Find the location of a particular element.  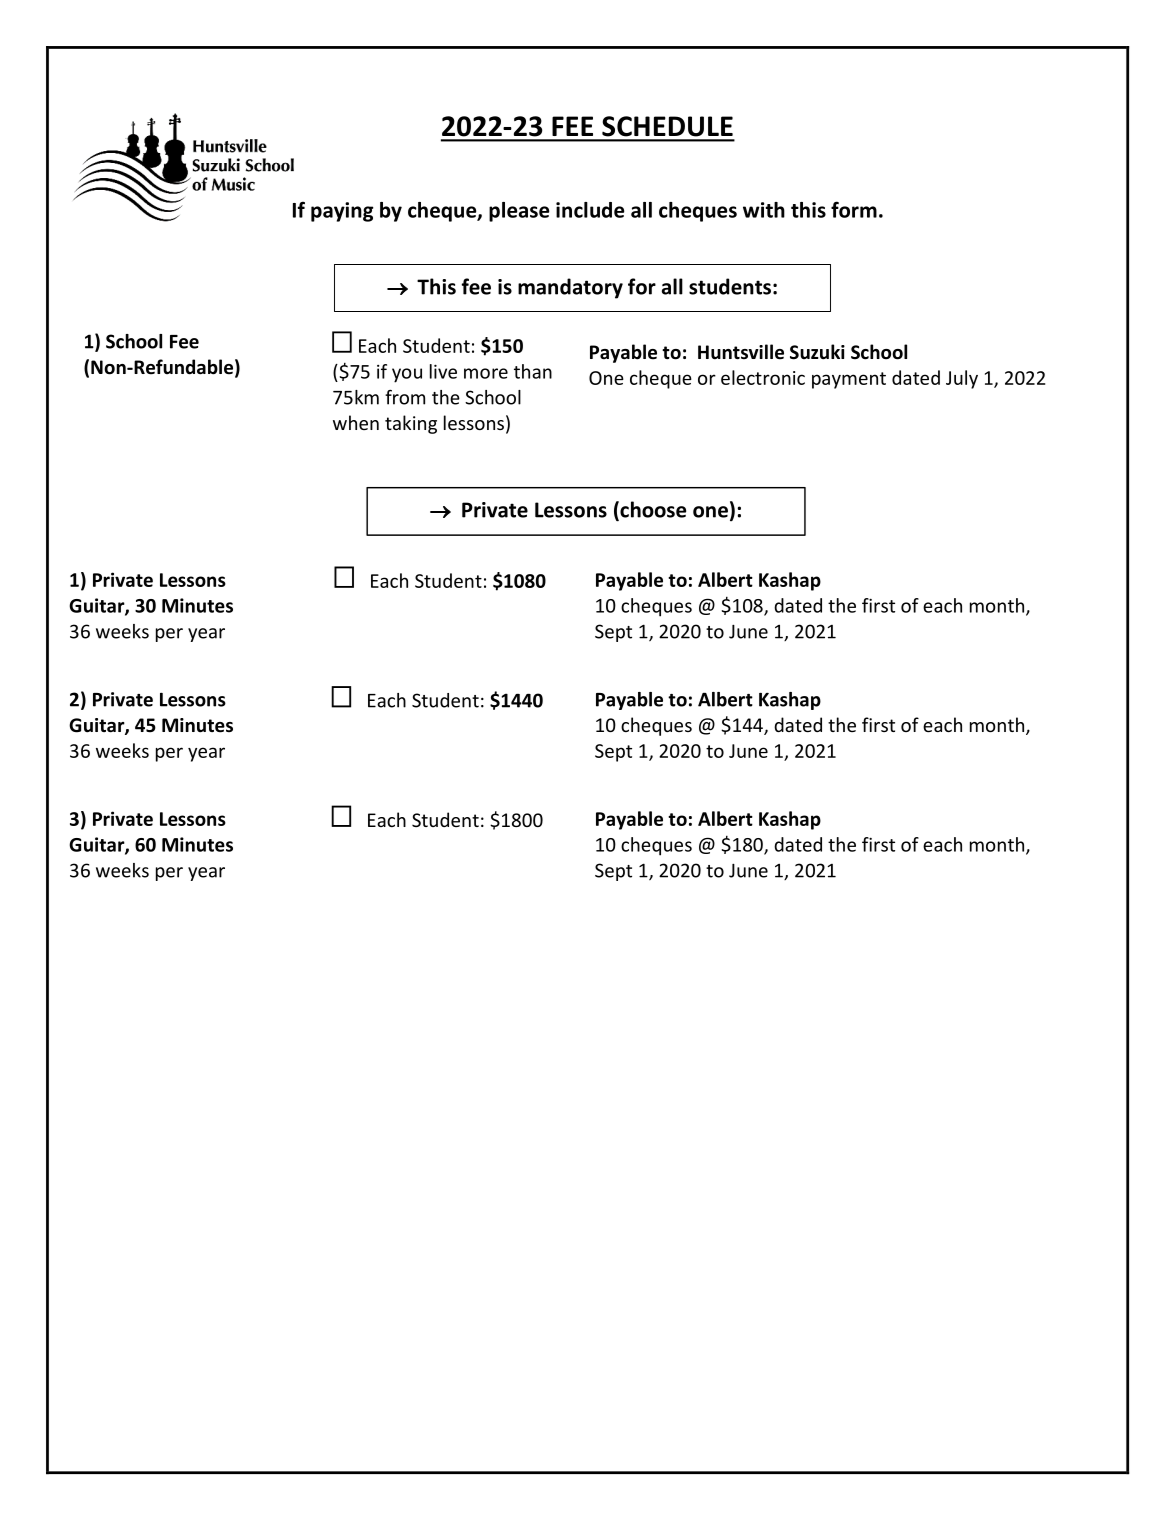

from is located at coordinates (405, 397).
